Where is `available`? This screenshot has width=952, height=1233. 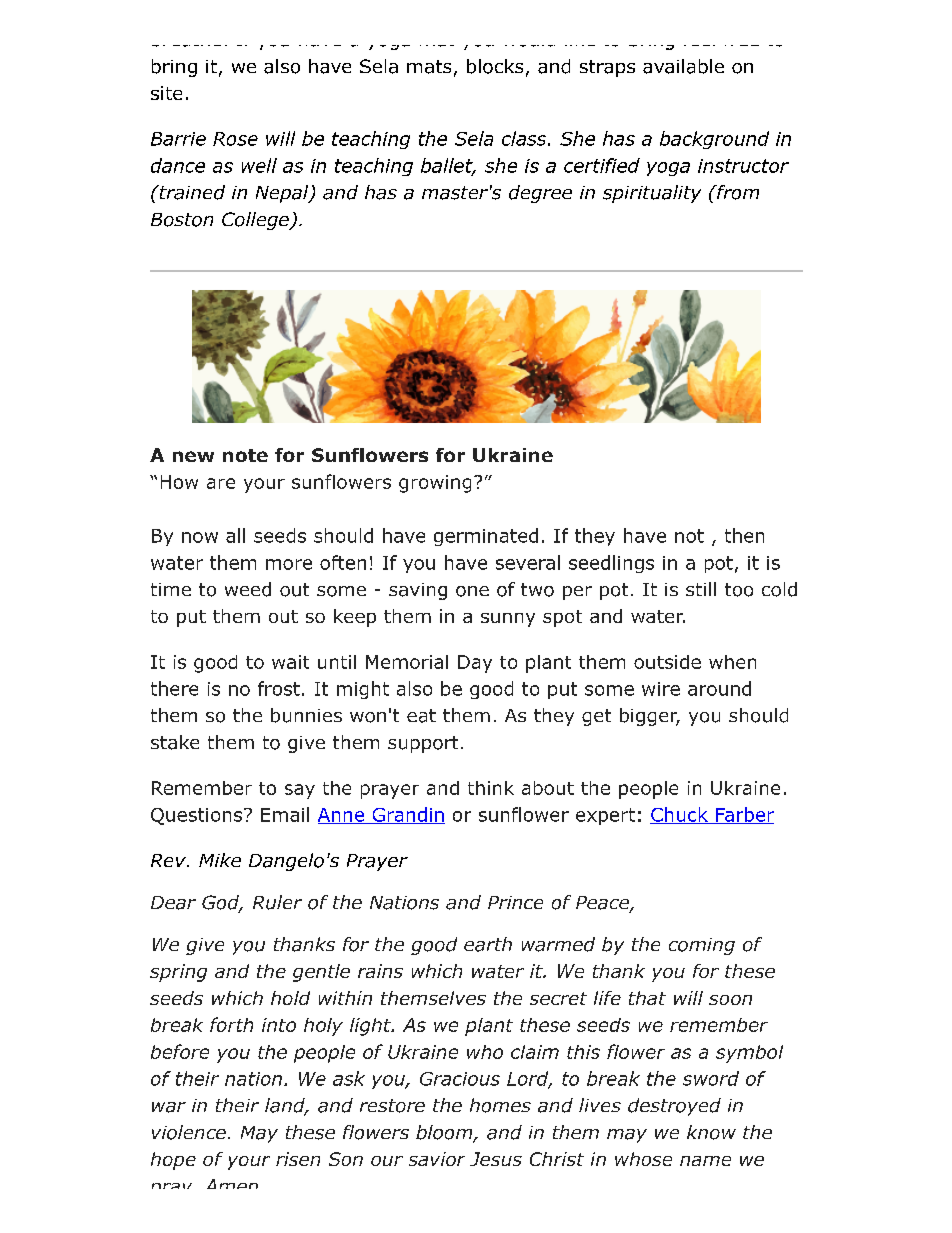
available is located at coordinates (683, 66).
